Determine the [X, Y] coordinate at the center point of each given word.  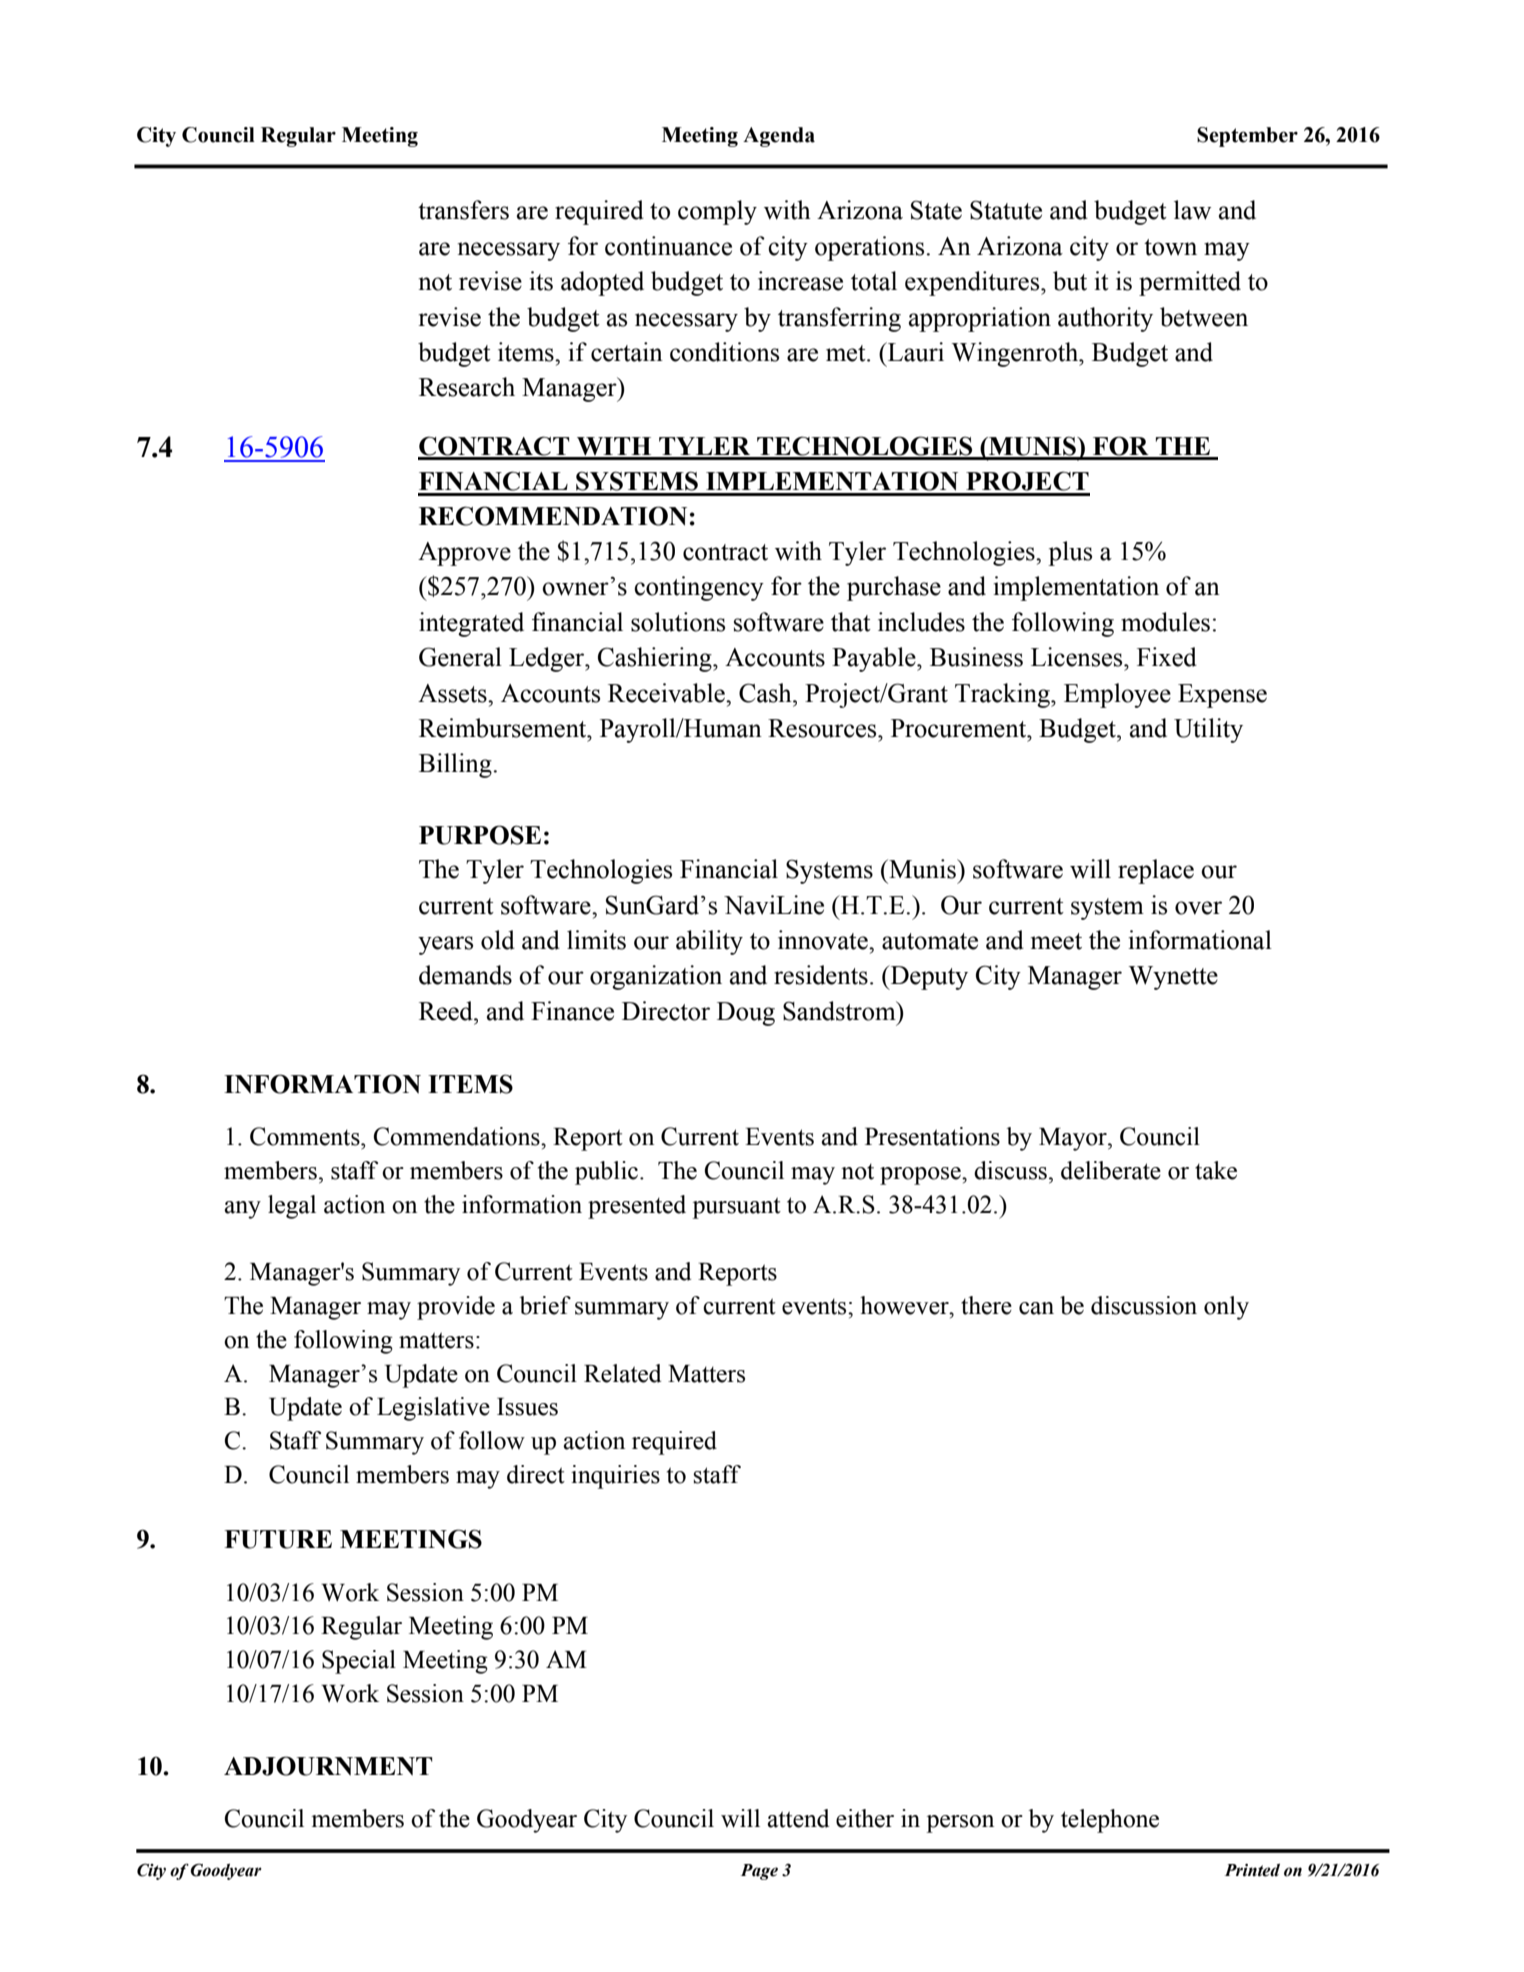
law [1192, 210]
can [1036, 1308]
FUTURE [278, 1539]
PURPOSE [480, 835]
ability [709, 942]
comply [717, 212]
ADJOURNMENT [328, 1766]
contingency [699, 588]
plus [1070, 553]
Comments [306, 1136]
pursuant [736, 1208]
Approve [464, 554]
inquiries [615, 1477]
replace [1156, 871]
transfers [463, 210]
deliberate [1111, 1170]
